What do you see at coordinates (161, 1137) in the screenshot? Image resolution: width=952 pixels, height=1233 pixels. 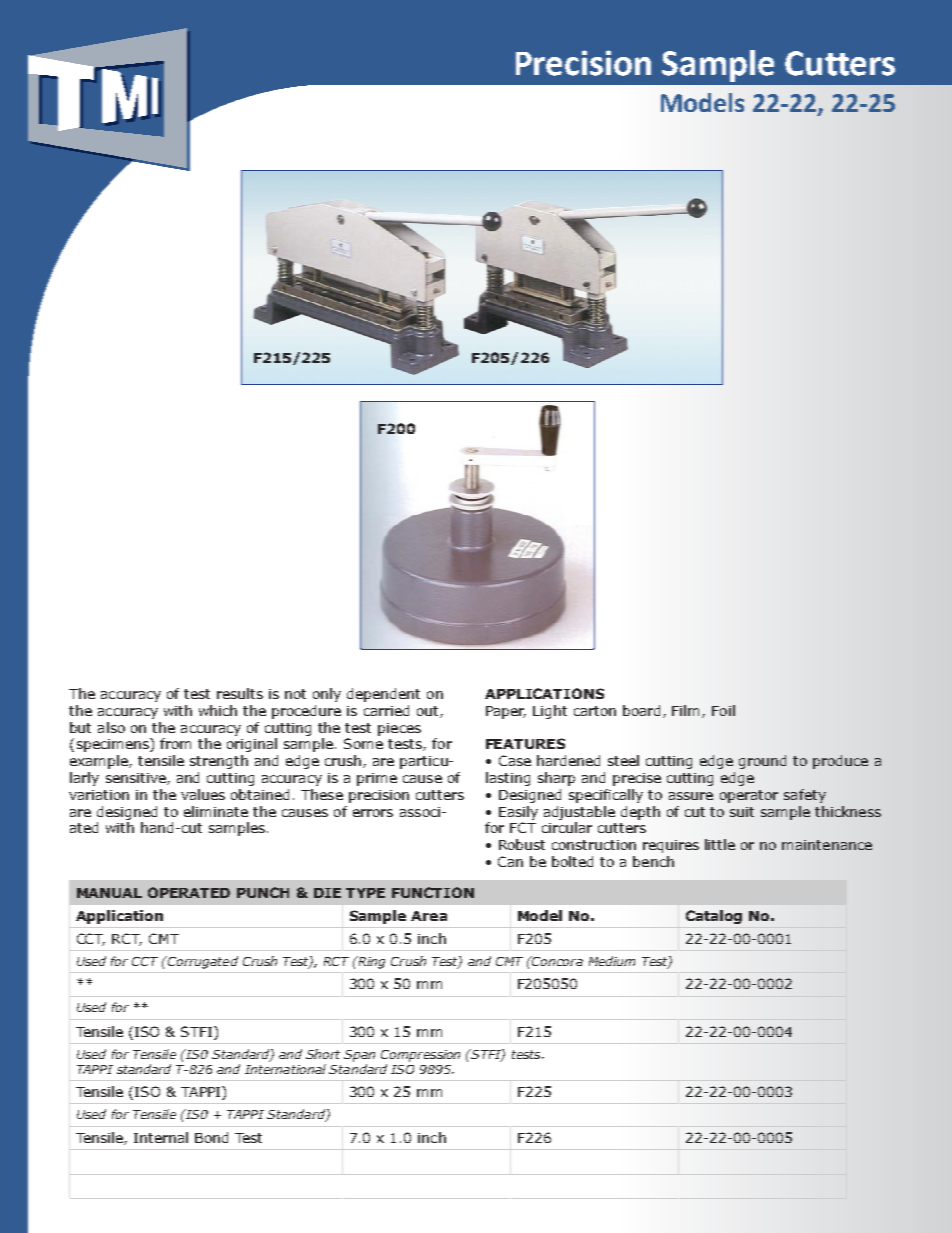 I see `Internal` at bounding box center [161, 1137].
